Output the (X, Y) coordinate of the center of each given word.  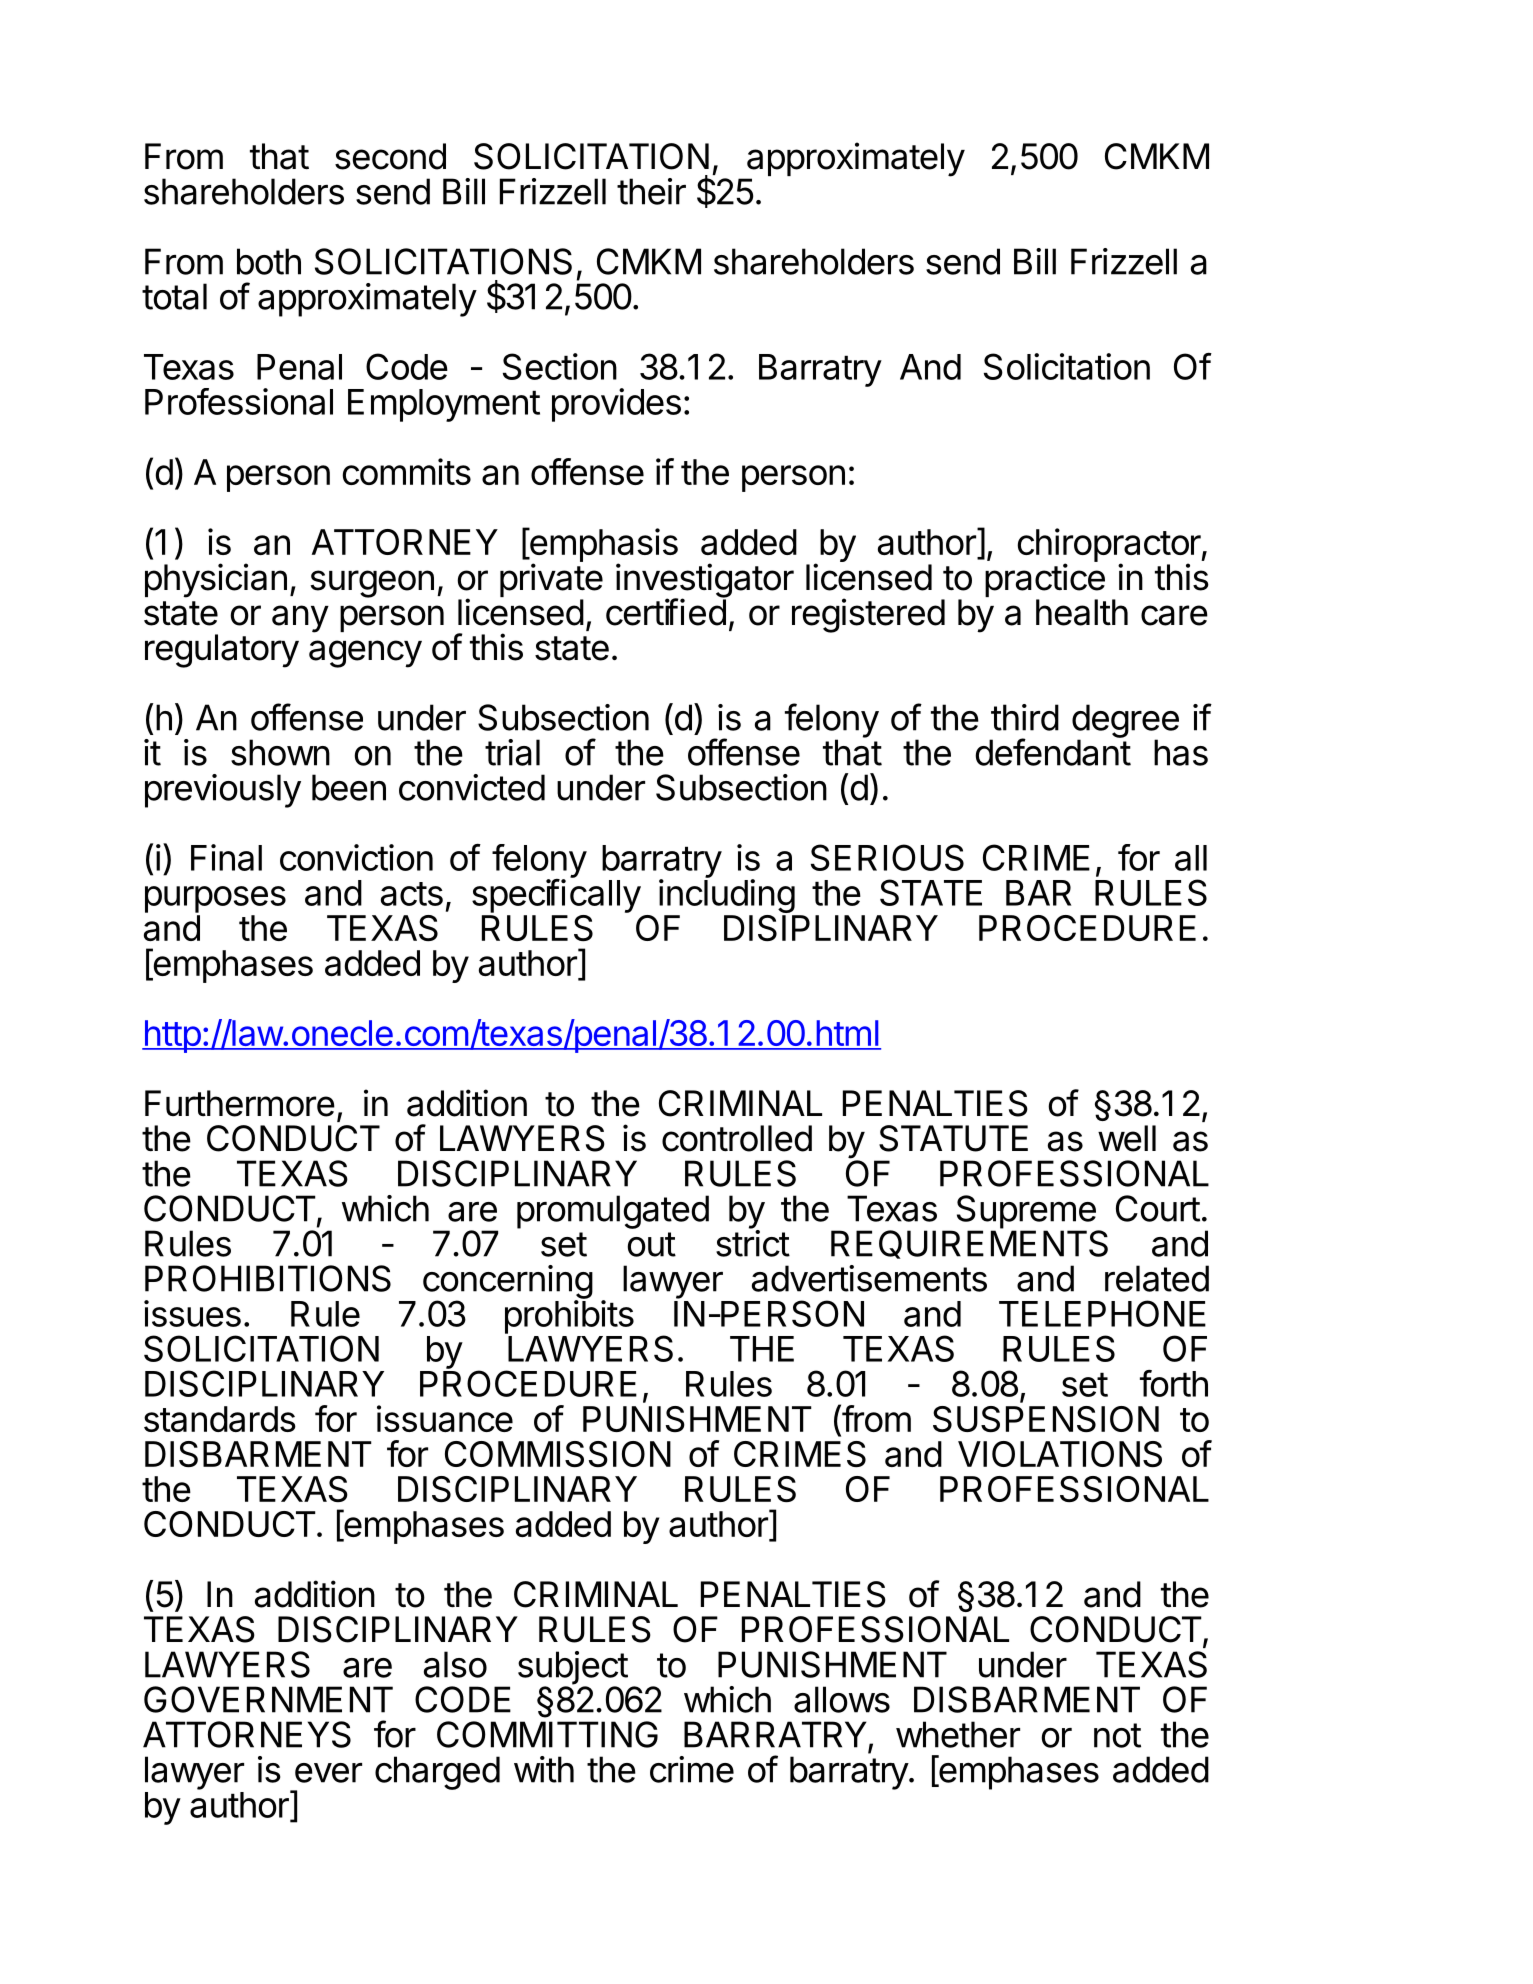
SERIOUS (887, 857)
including (727, 897)
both (269, 261)
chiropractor (1109, 546)
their (651, 191)
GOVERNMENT (268, 1699)
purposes (215, 899)
